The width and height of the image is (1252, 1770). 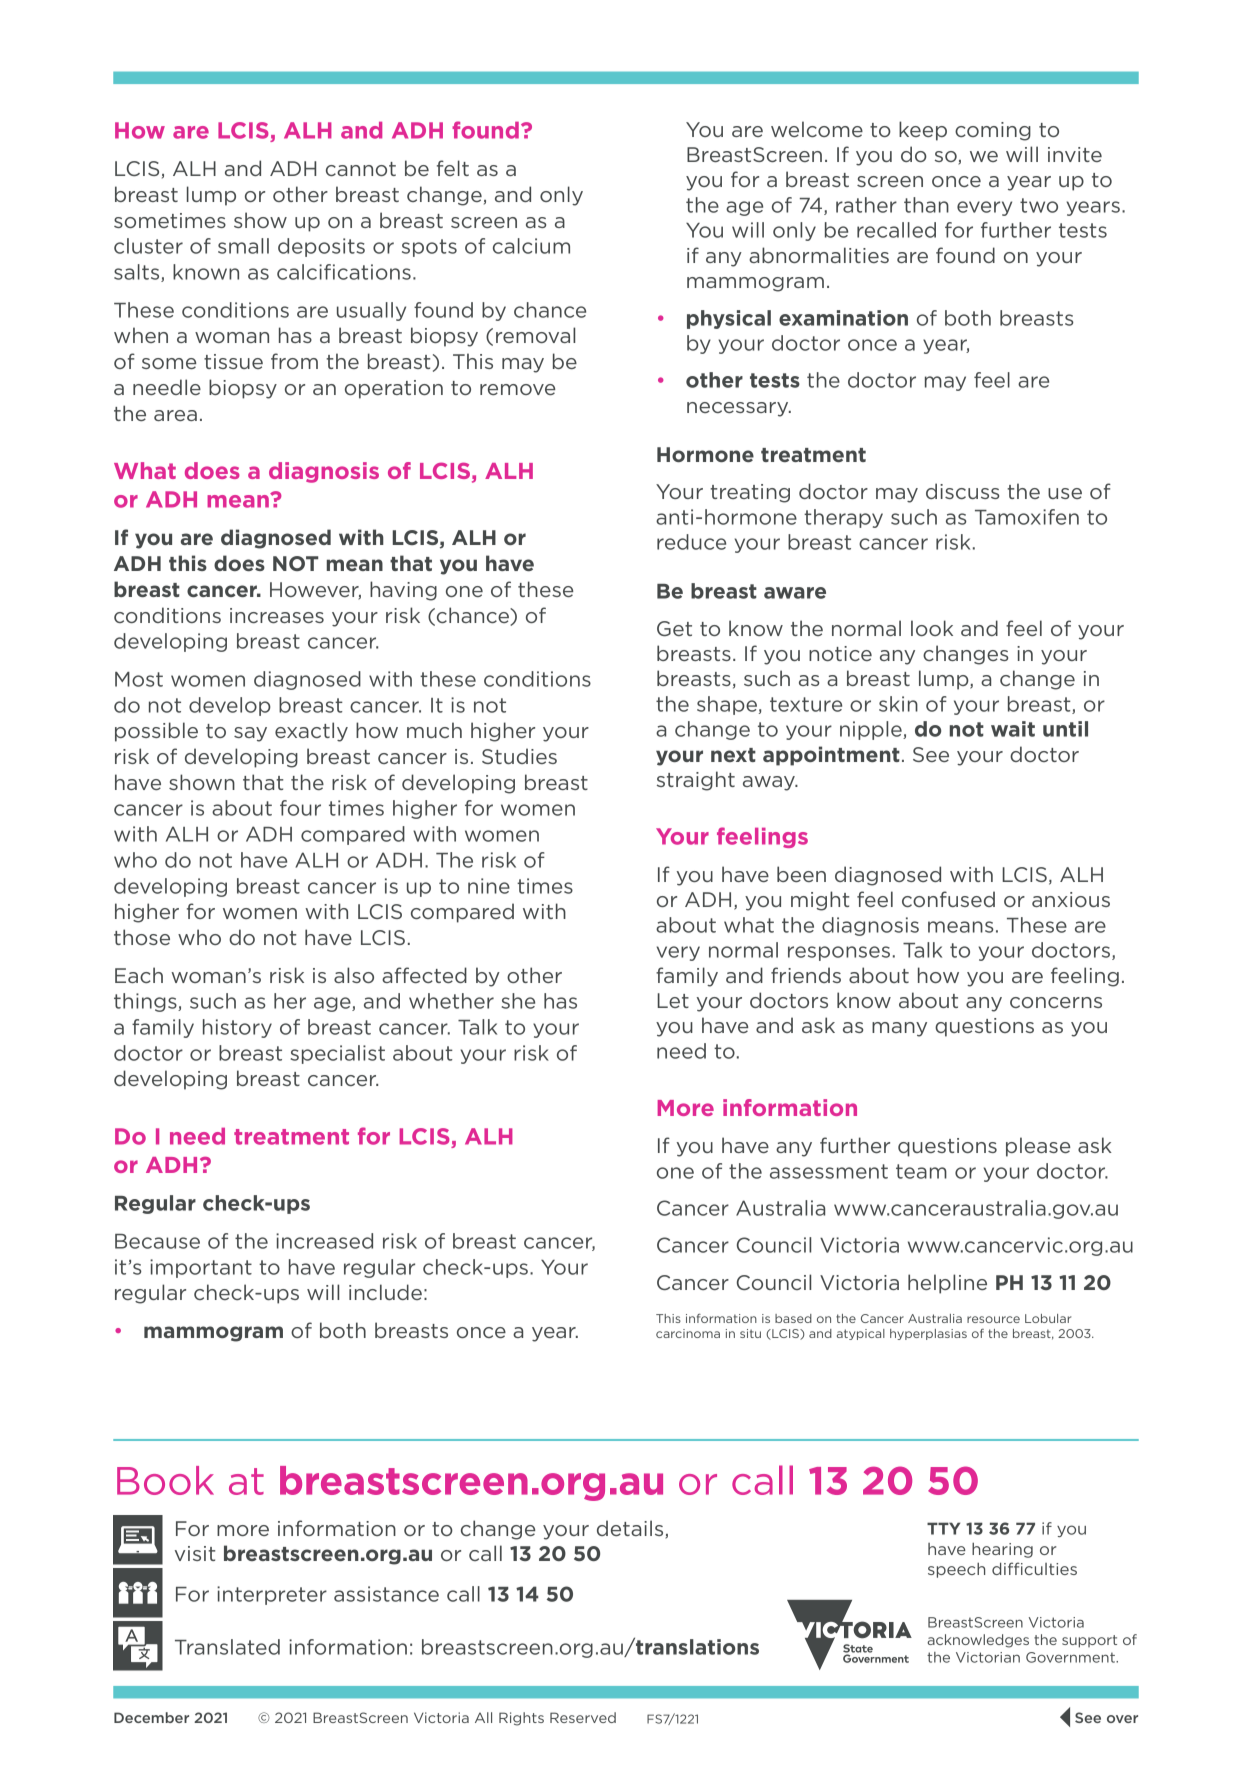 What do you see at coordinates (201, 1268) in the image?
I see `important` at bounding box center [201, 1268].
